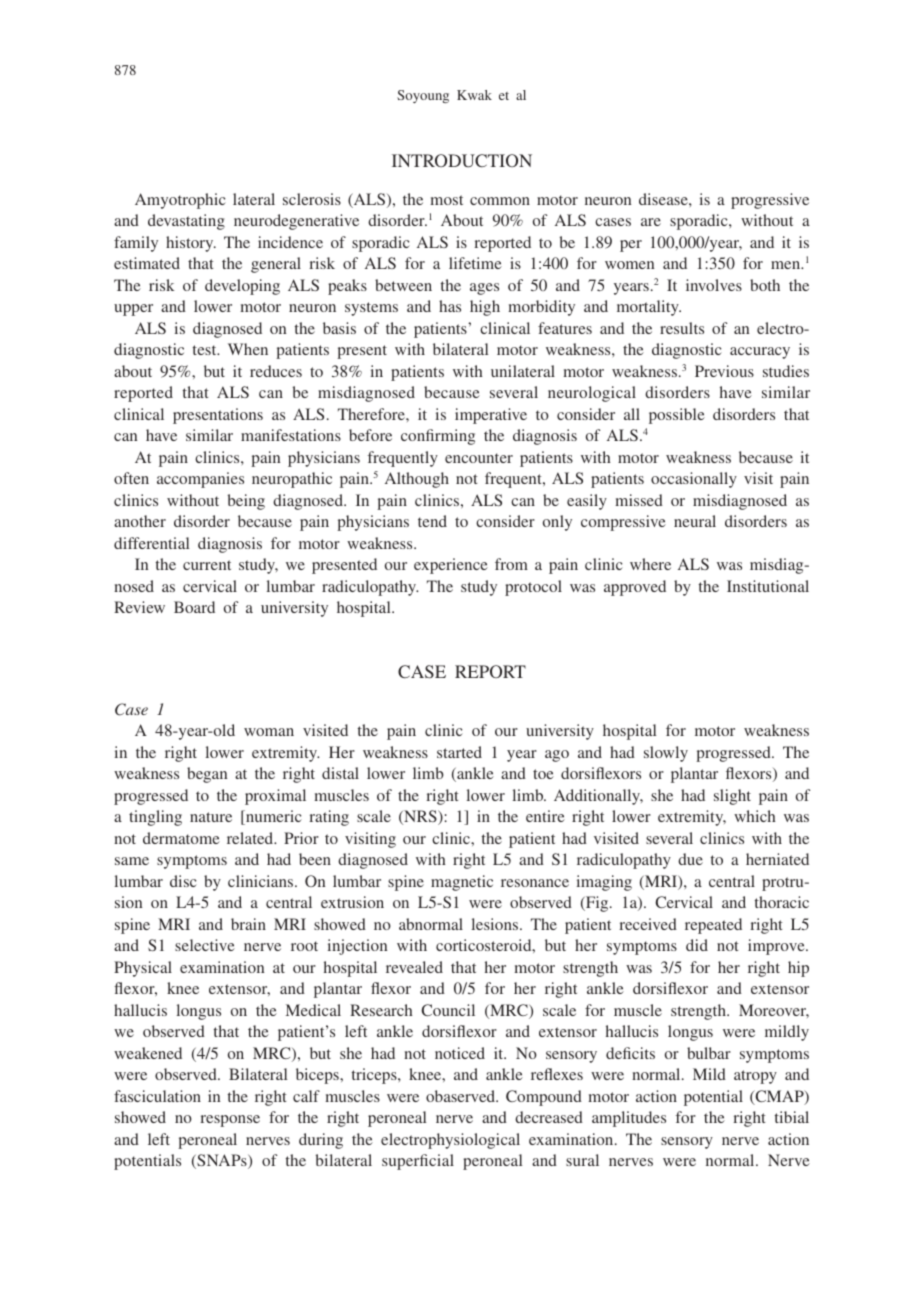  What do you see at coordinates (770, 201) in the document?
I see `progressive` at bounding box center [770, 201].
